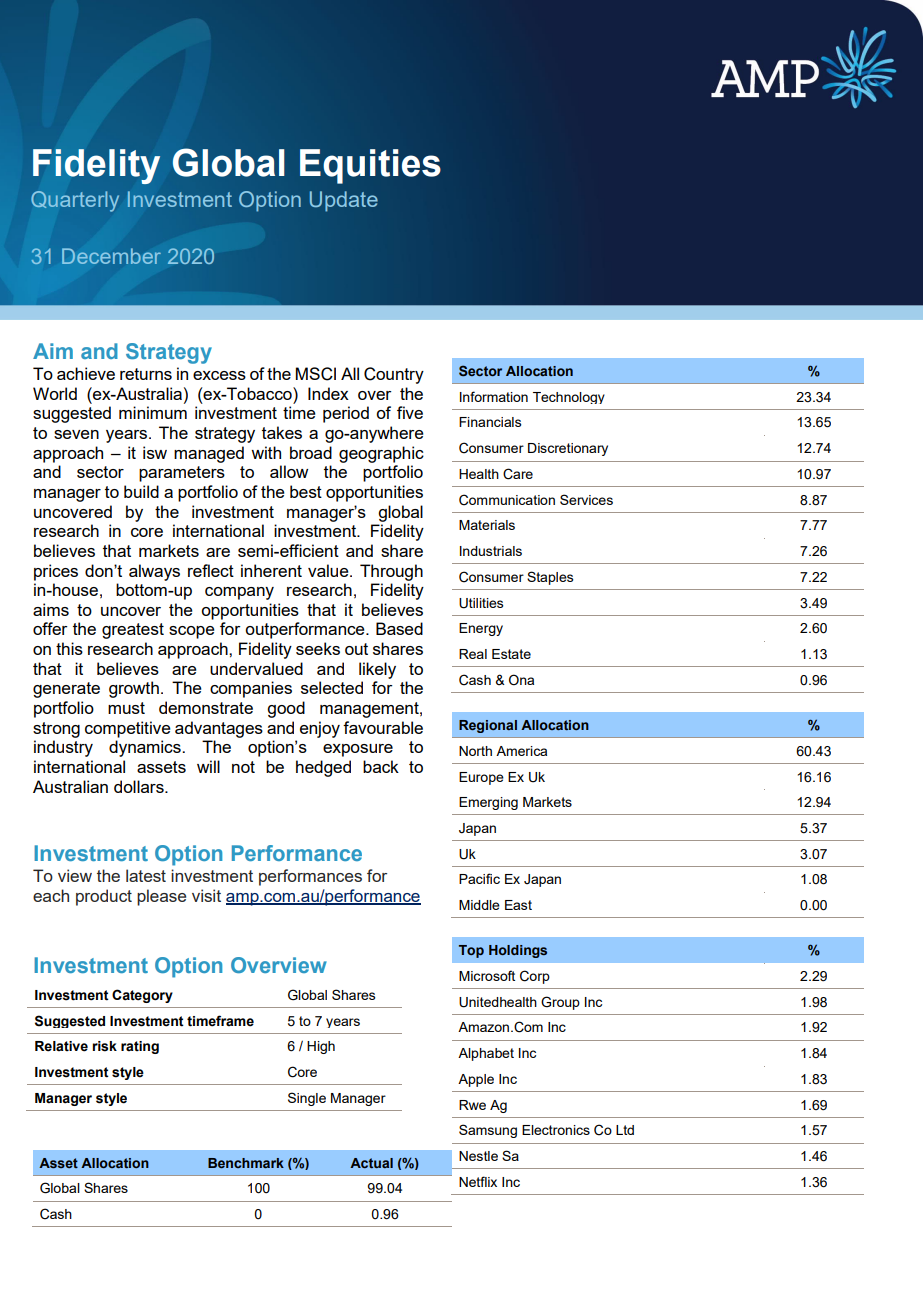  I want to click on Update, so click(344, 201).
